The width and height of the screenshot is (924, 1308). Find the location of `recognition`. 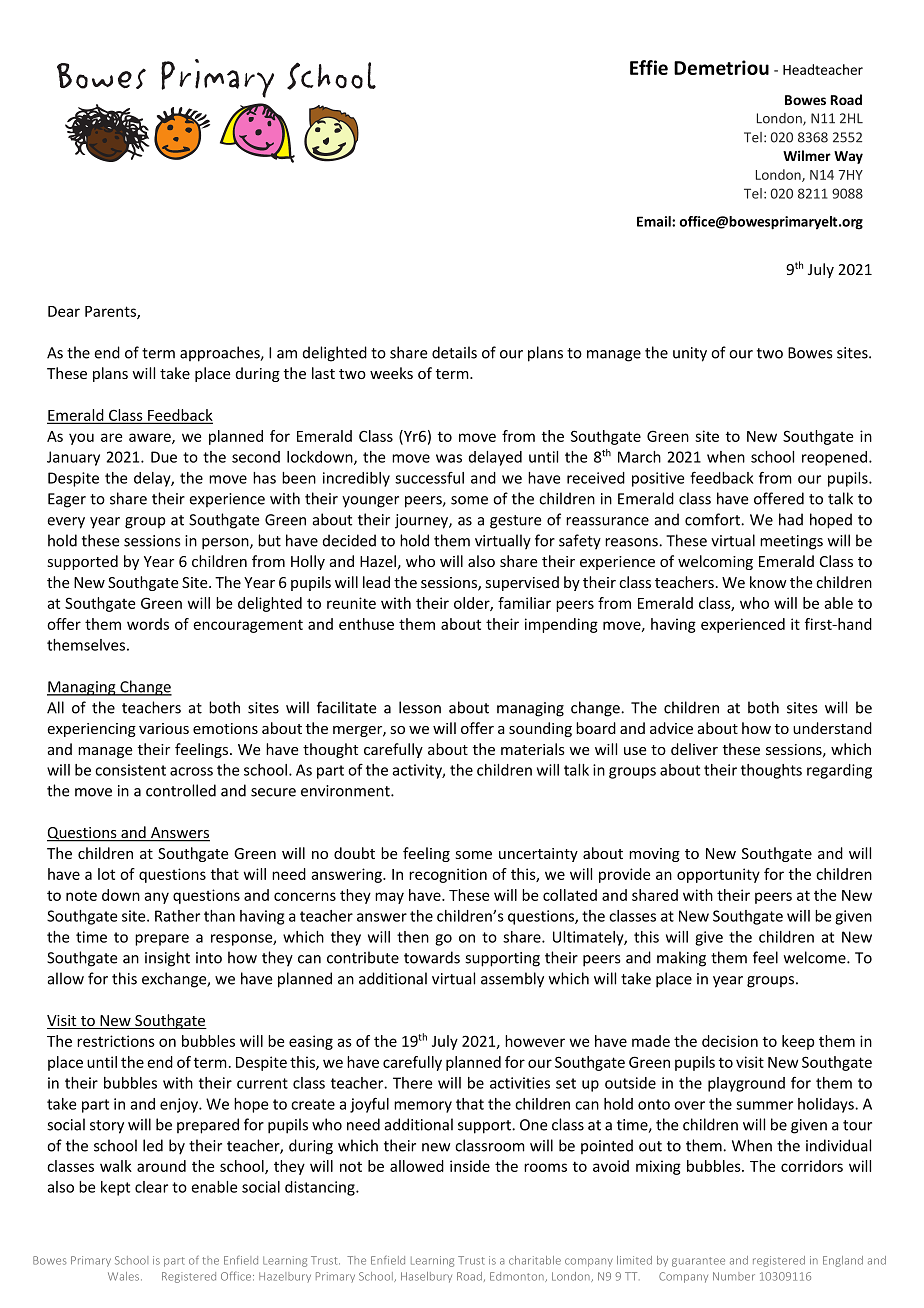

recognition is located at coordinates (448, 875).
